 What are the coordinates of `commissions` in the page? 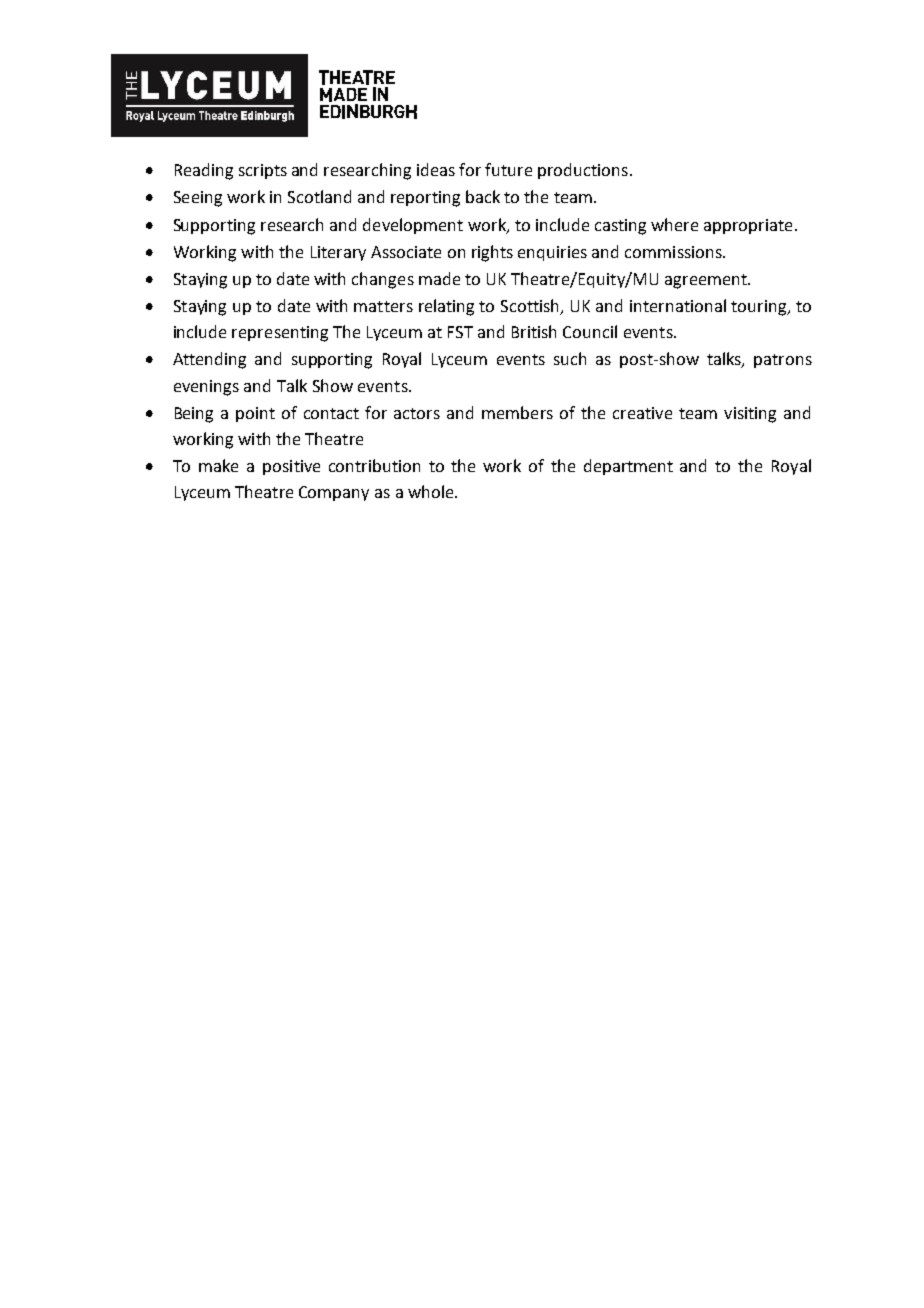 It's located at (674, 252).
